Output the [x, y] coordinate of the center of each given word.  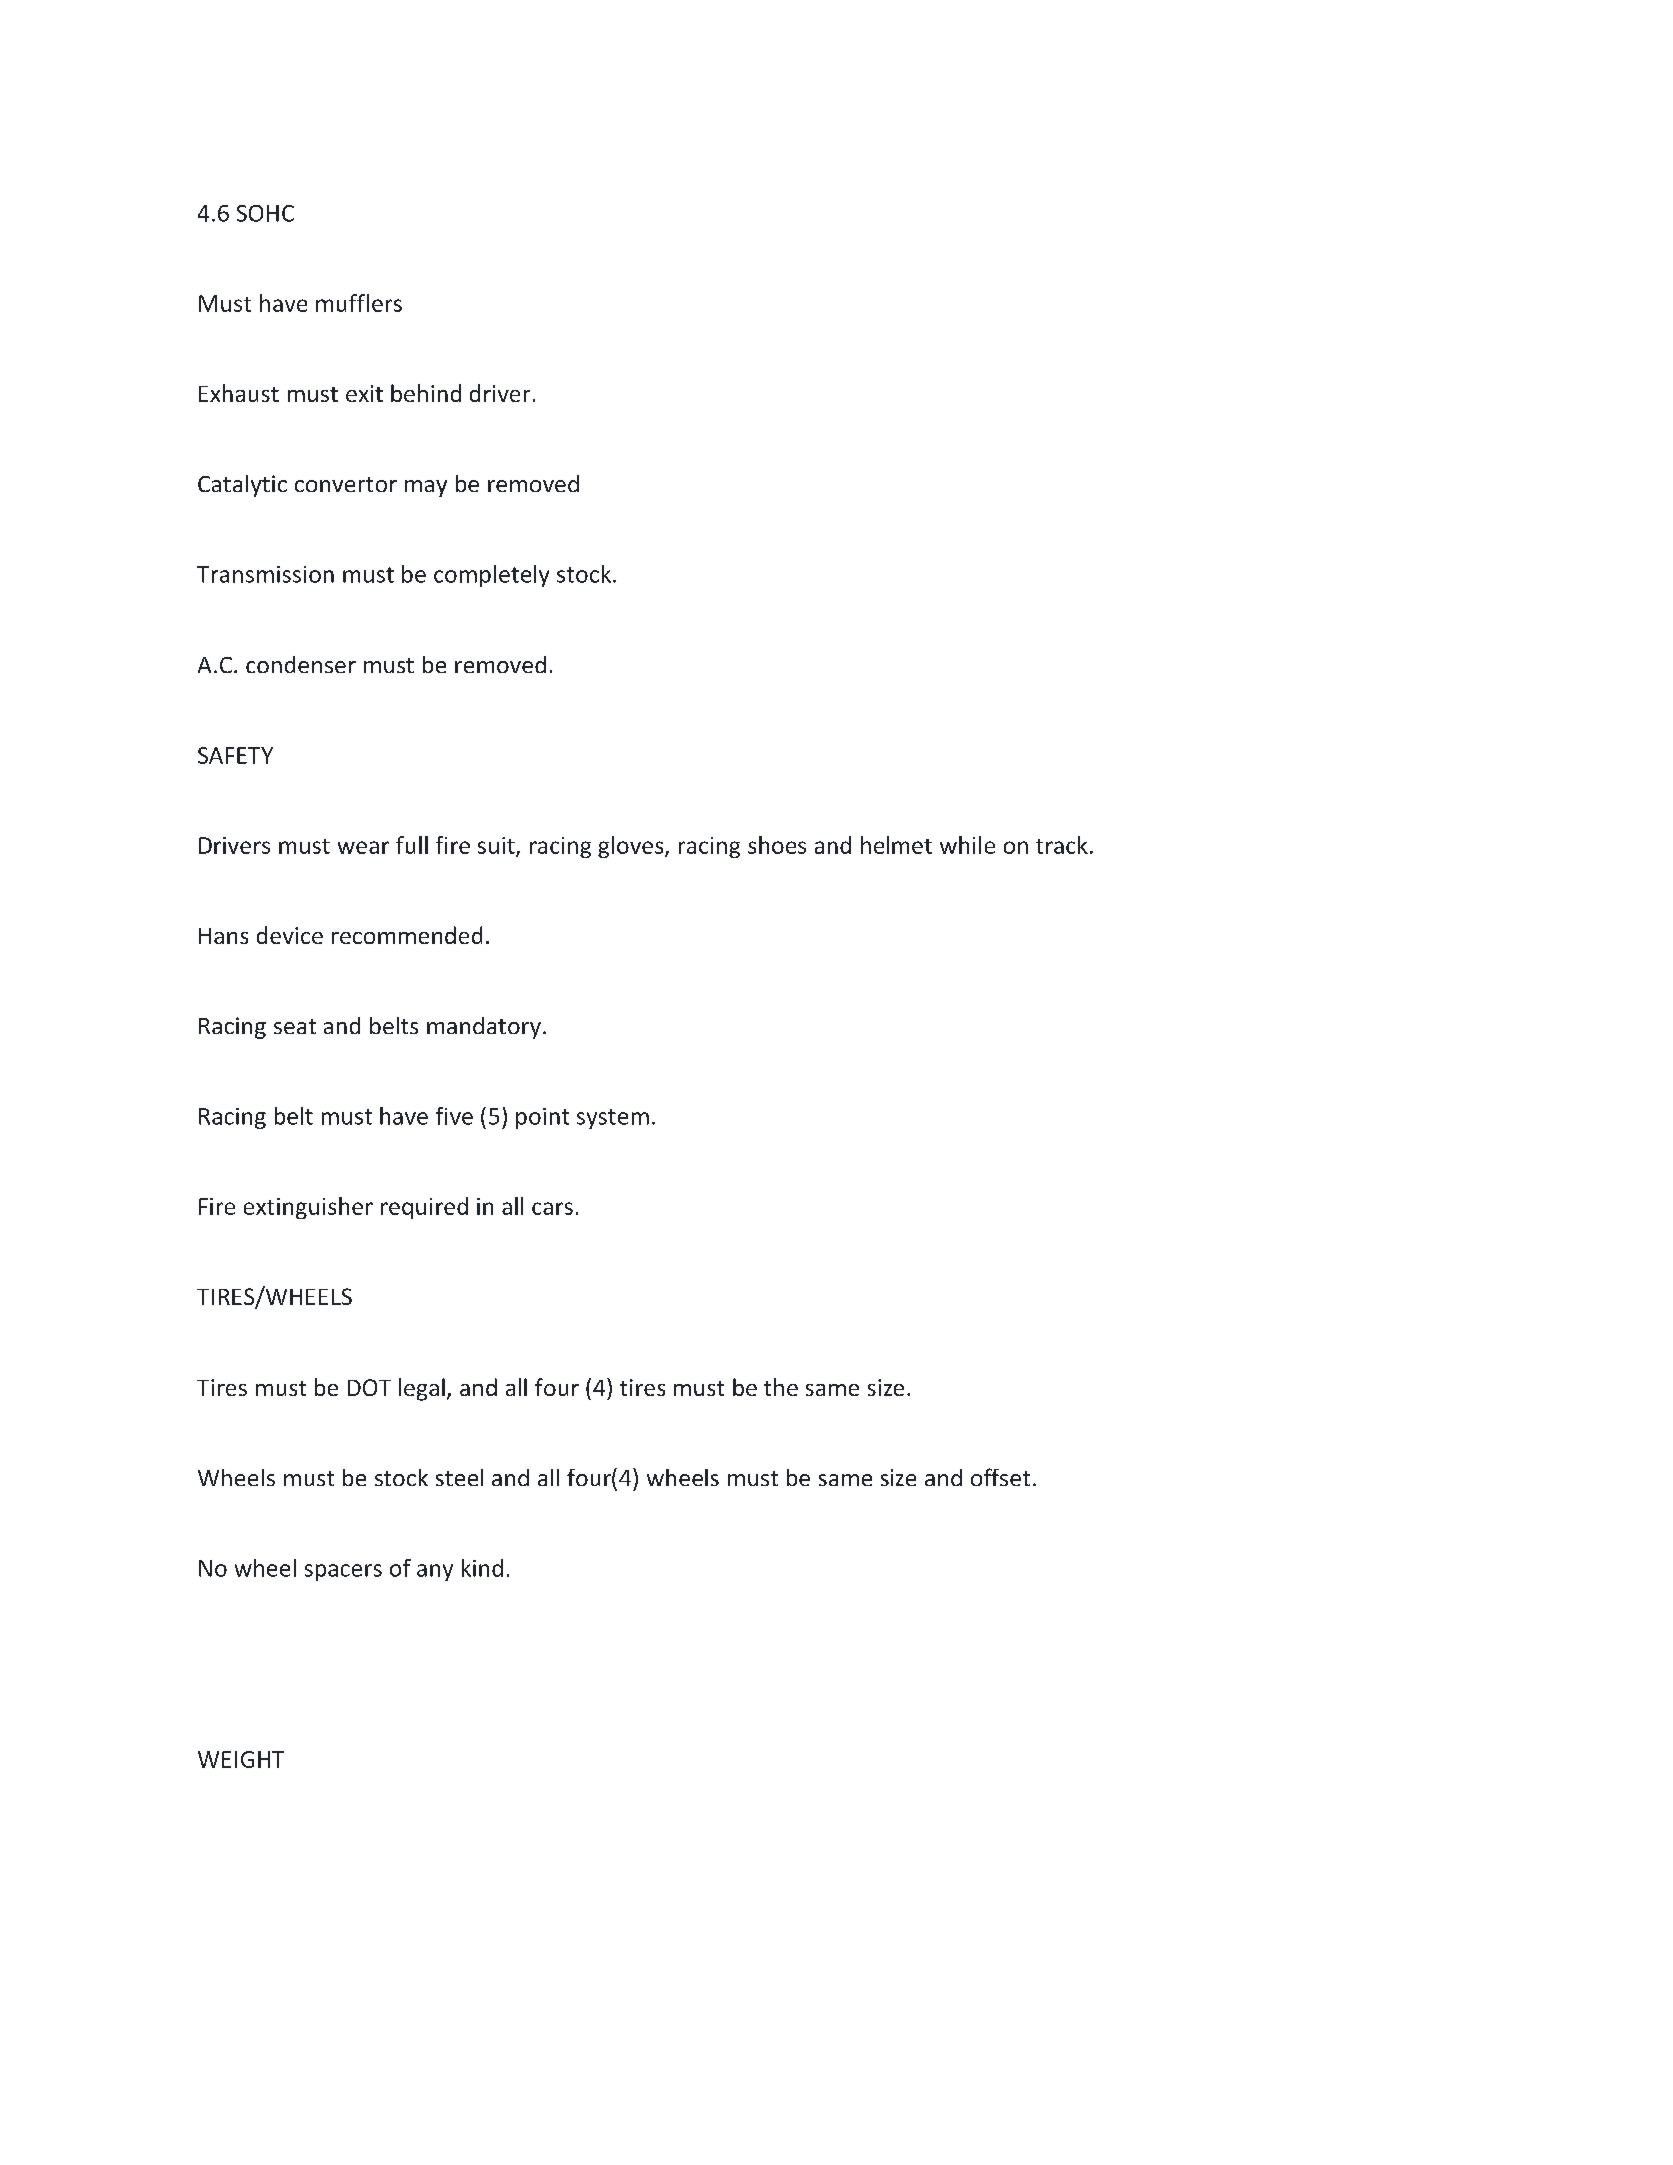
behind [426, 393]
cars [552, 1208]
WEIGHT [241, 1759]
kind [482, 1568]
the [781, 1387]
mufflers [359, 303]
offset [1000, 1477]
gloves [632, 847]
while [967, 845]
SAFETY [235, 755]
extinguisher [308, 1208]
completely [491, 576]
